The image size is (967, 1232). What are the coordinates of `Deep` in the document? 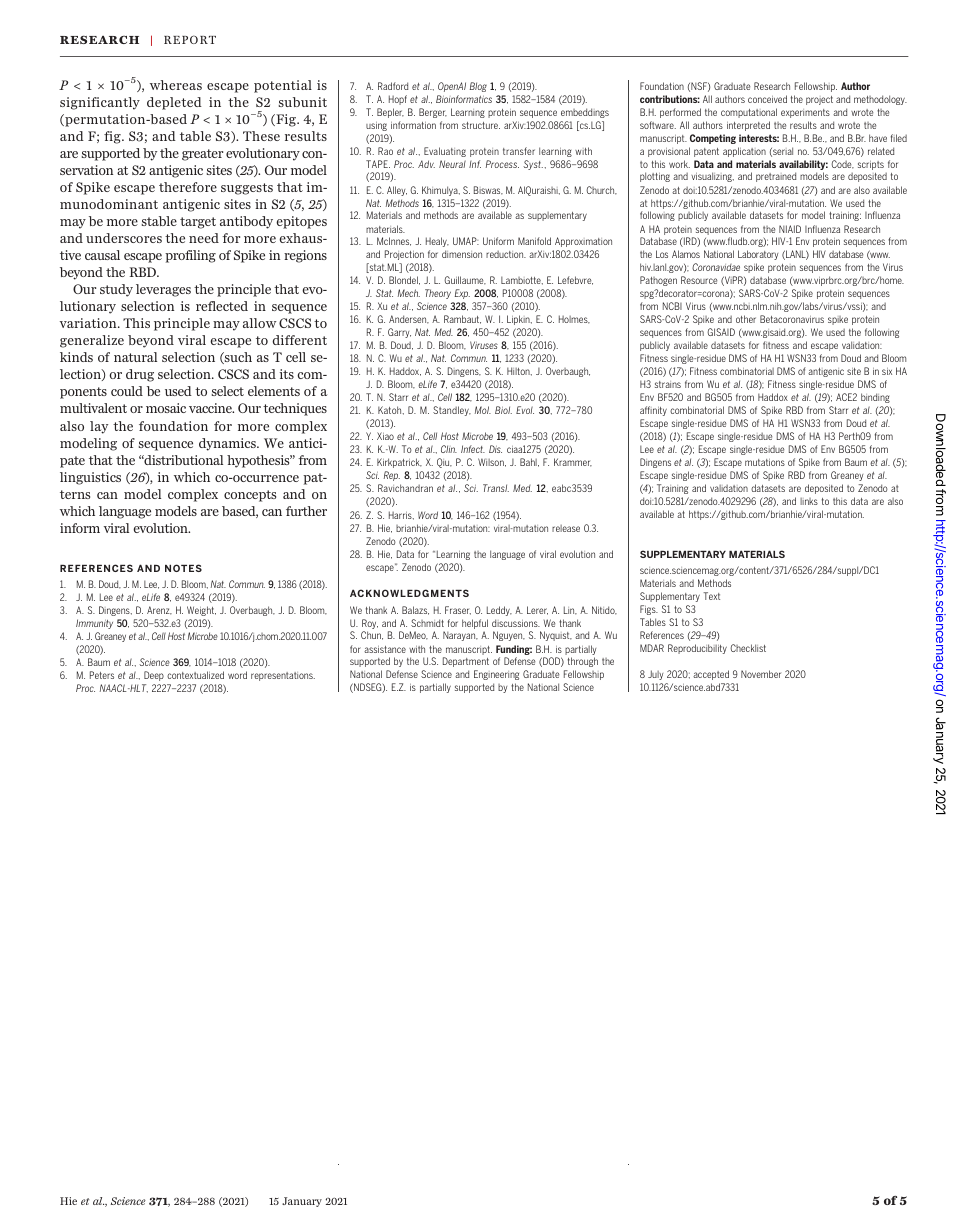 It's located at (154, 676).
